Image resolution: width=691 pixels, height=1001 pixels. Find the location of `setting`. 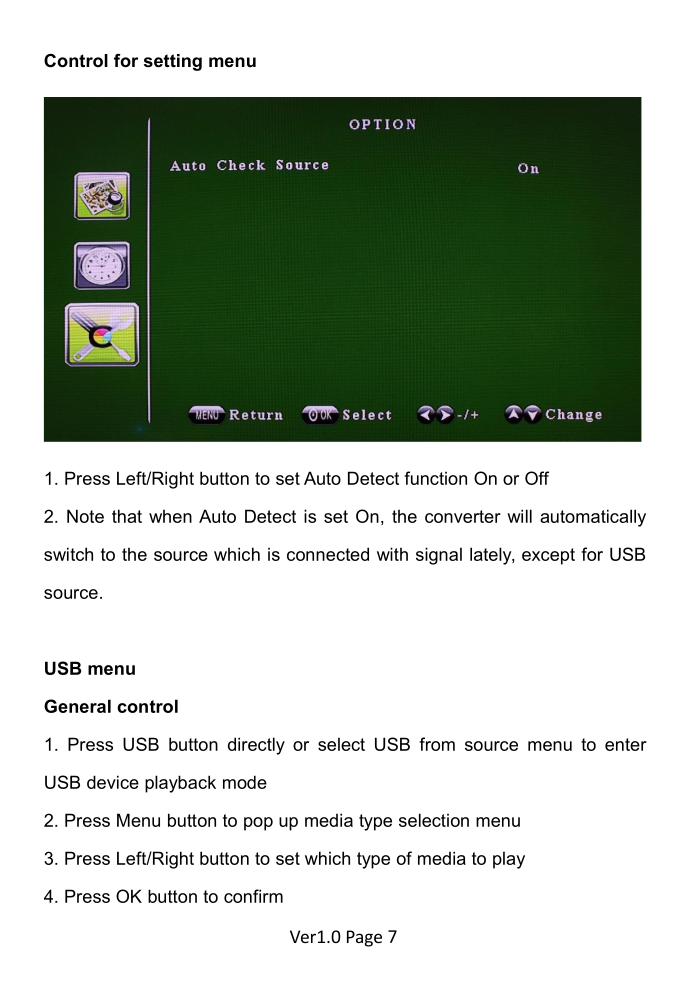

setting is located at coordinates (173, 62).
